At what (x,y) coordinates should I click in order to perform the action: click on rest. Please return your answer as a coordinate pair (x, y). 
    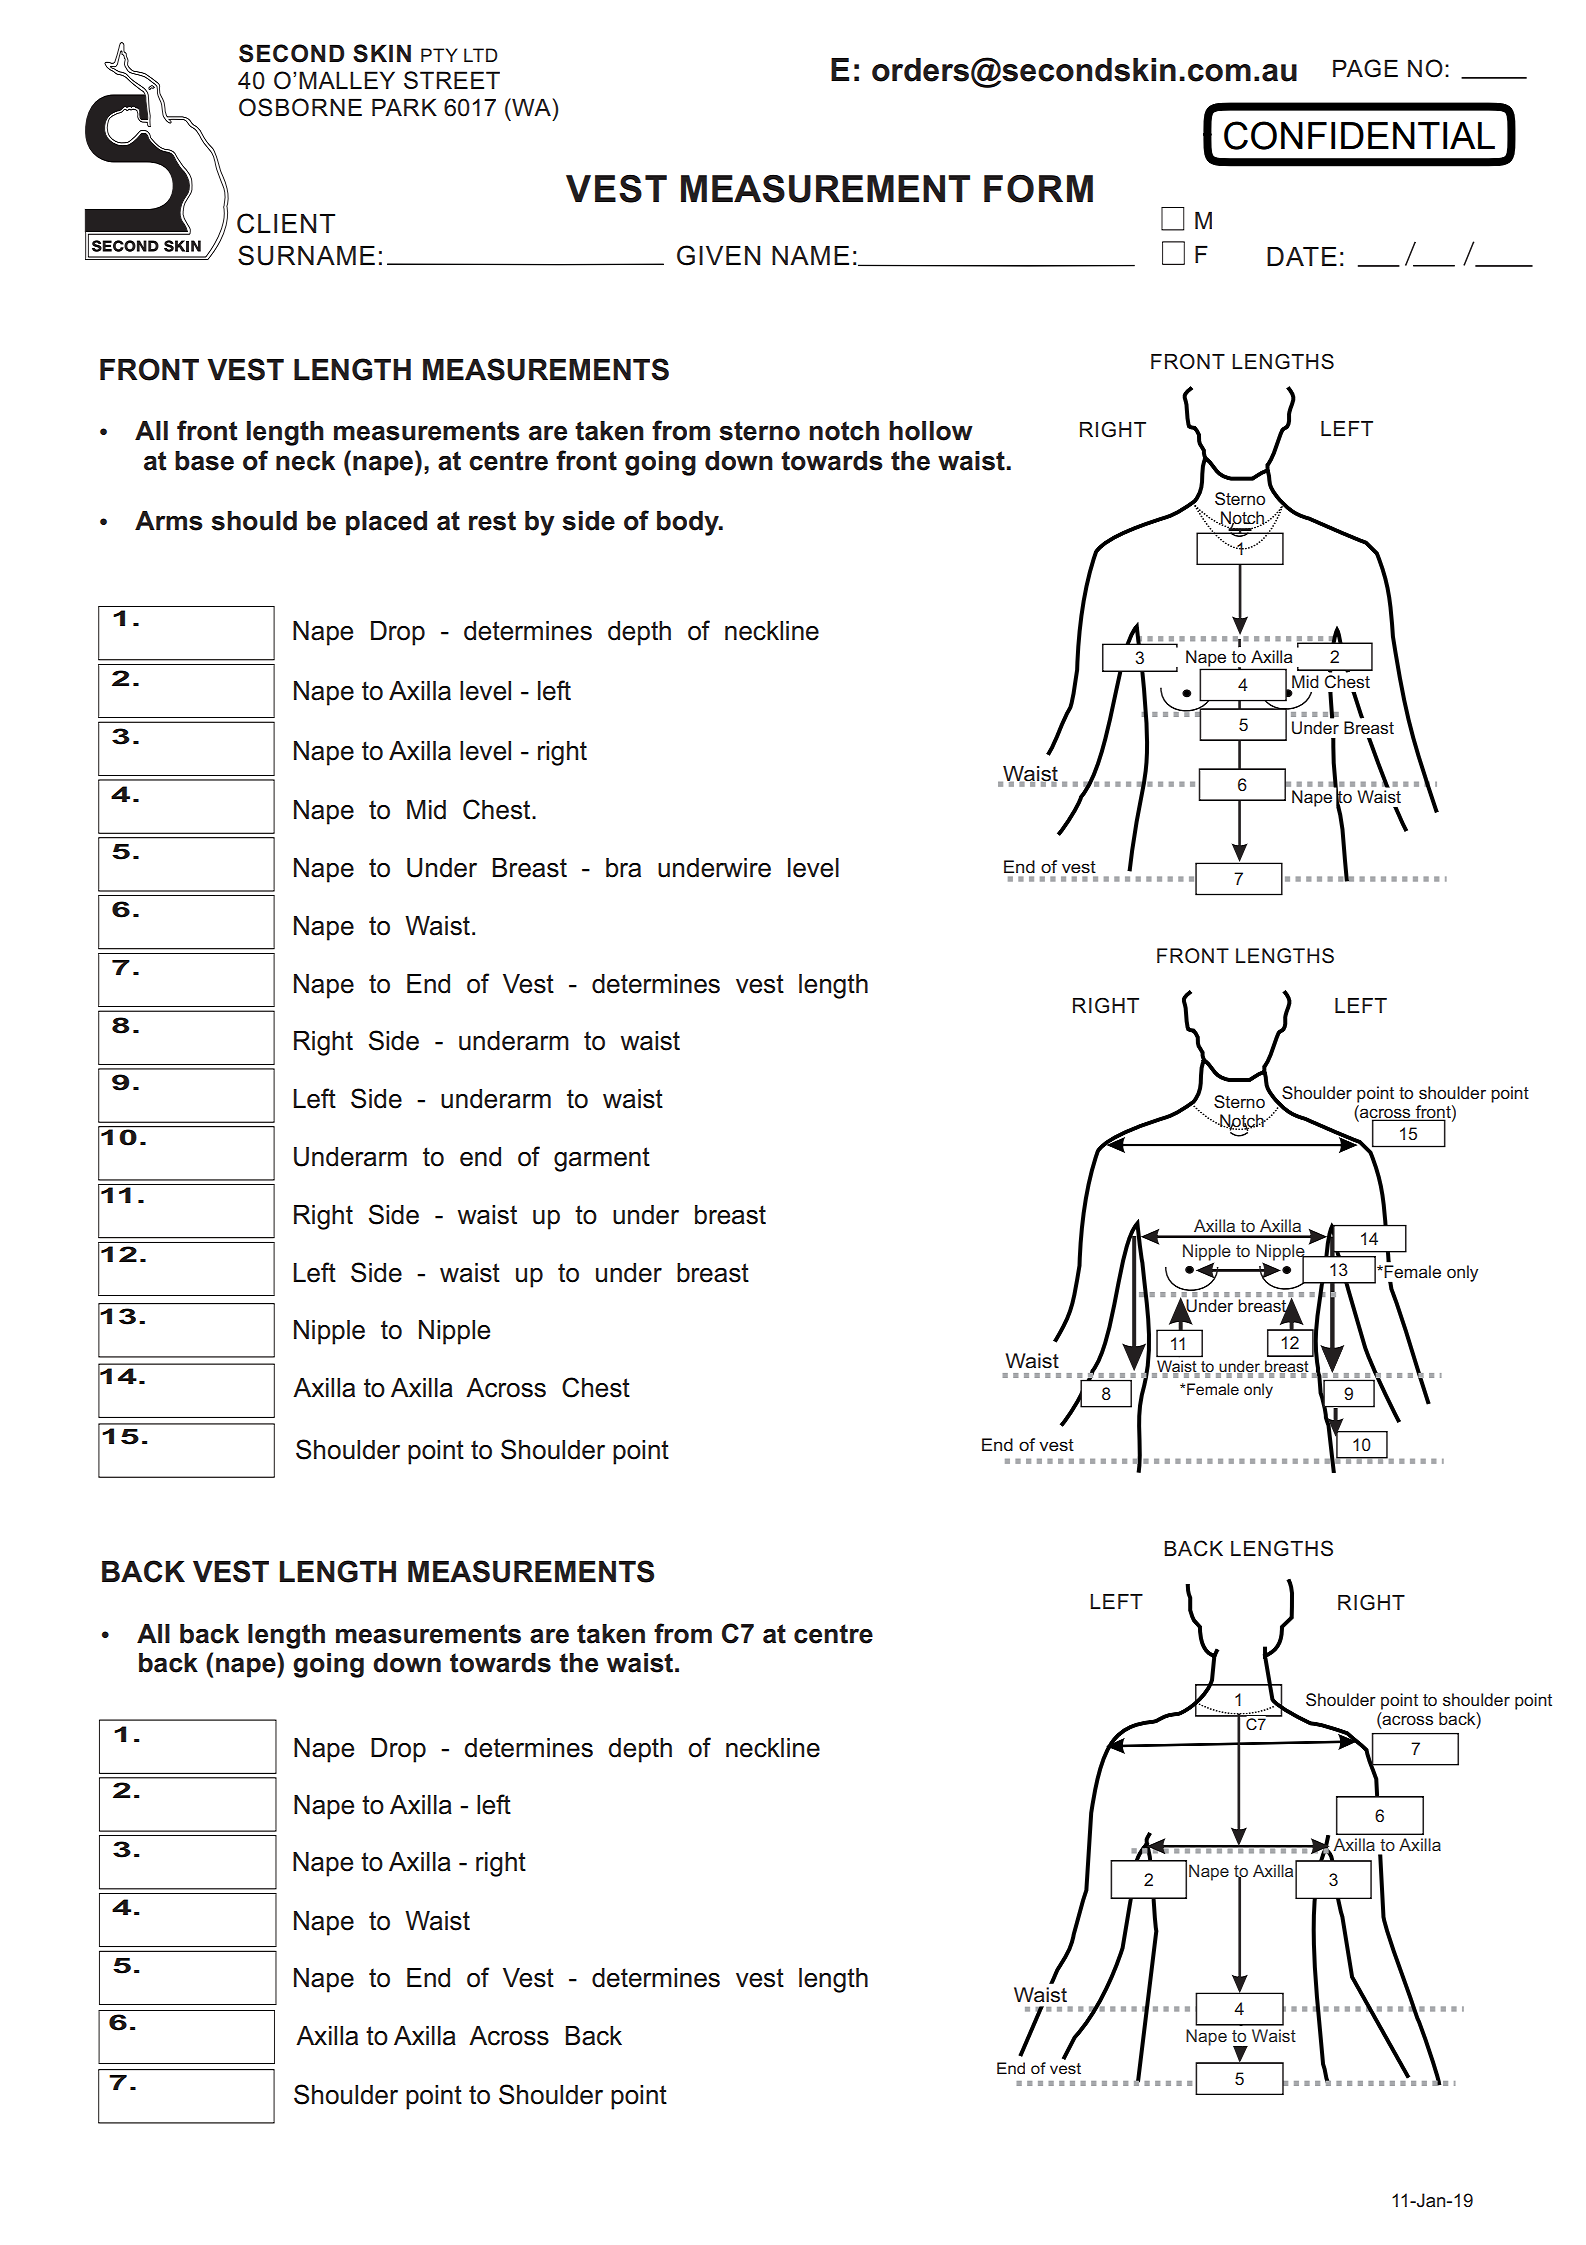
    Looking at the image, I should click on (492, 521).
